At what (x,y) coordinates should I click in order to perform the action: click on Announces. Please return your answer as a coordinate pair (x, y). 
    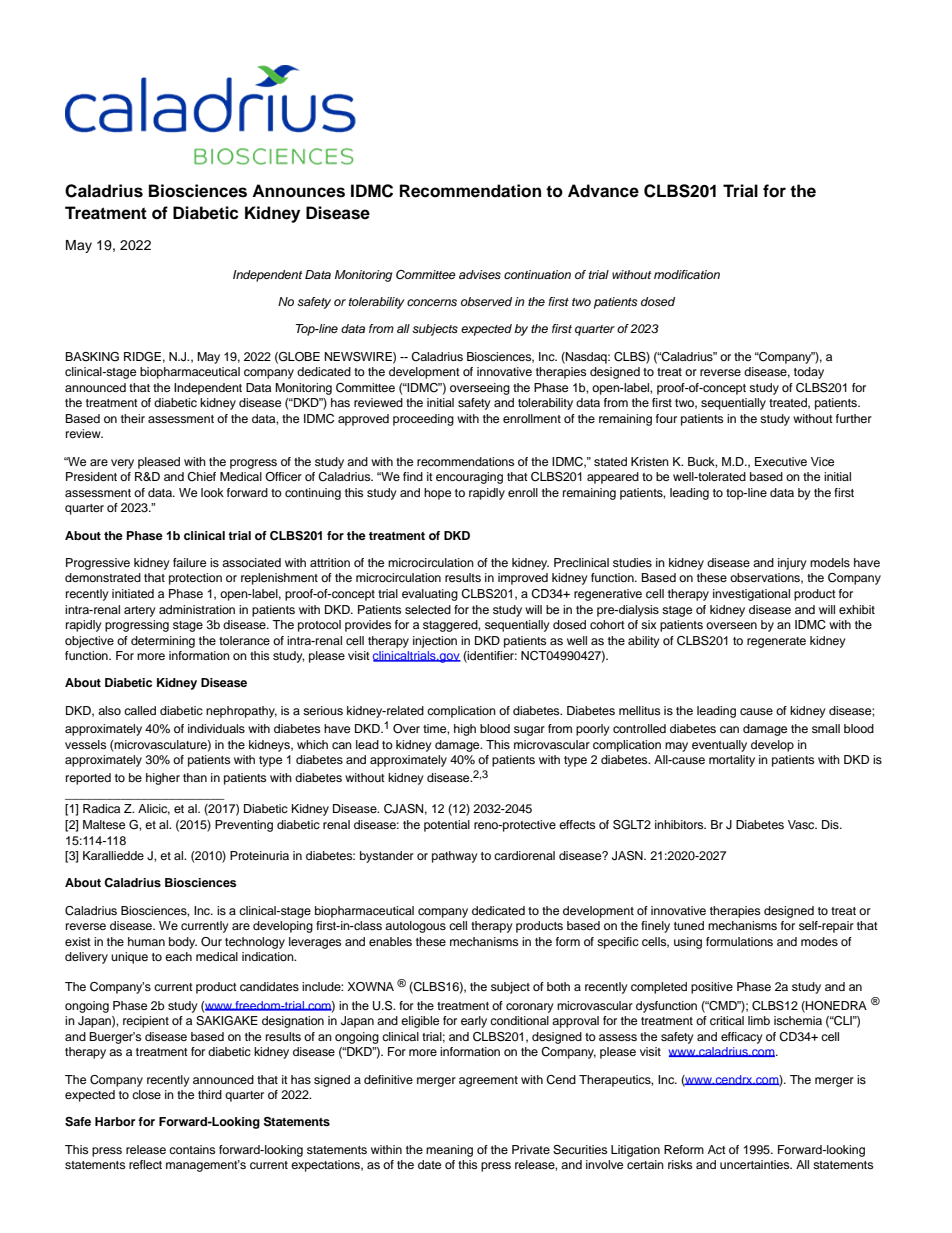
    Looking at the image, I should click on (298, 191).
